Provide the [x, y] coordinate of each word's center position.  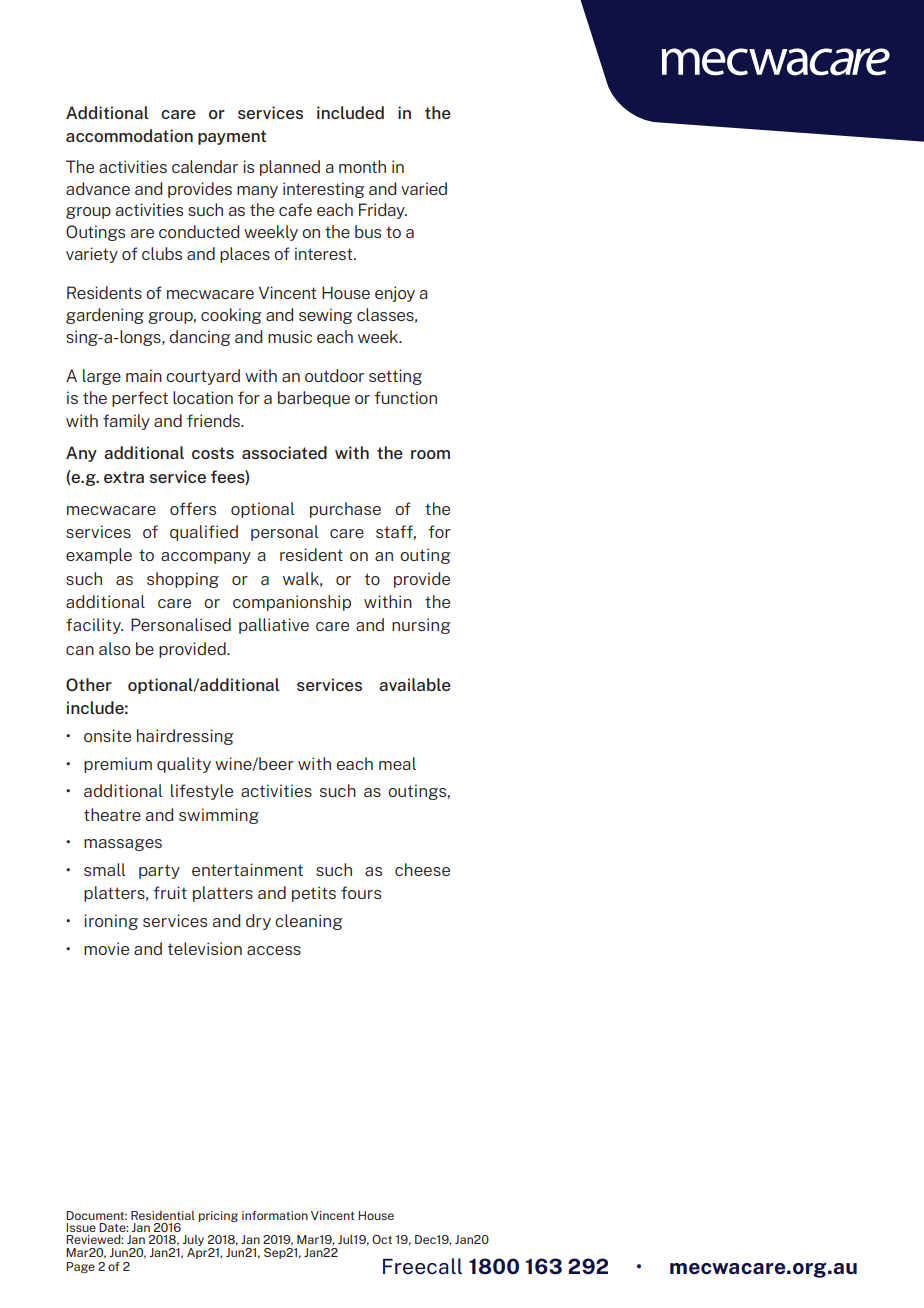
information [275, 1215]
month [362, 166]
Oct [382, 1239]
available [415, 684]
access [274, 950]
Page [80, 1267]
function [405, 397]
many [257, 192]
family [126, 422]
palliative [274, 626]
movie [106, 948]
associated [284, 452]
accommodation [129, 135]
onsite [107, 735]
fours [361, 892]
